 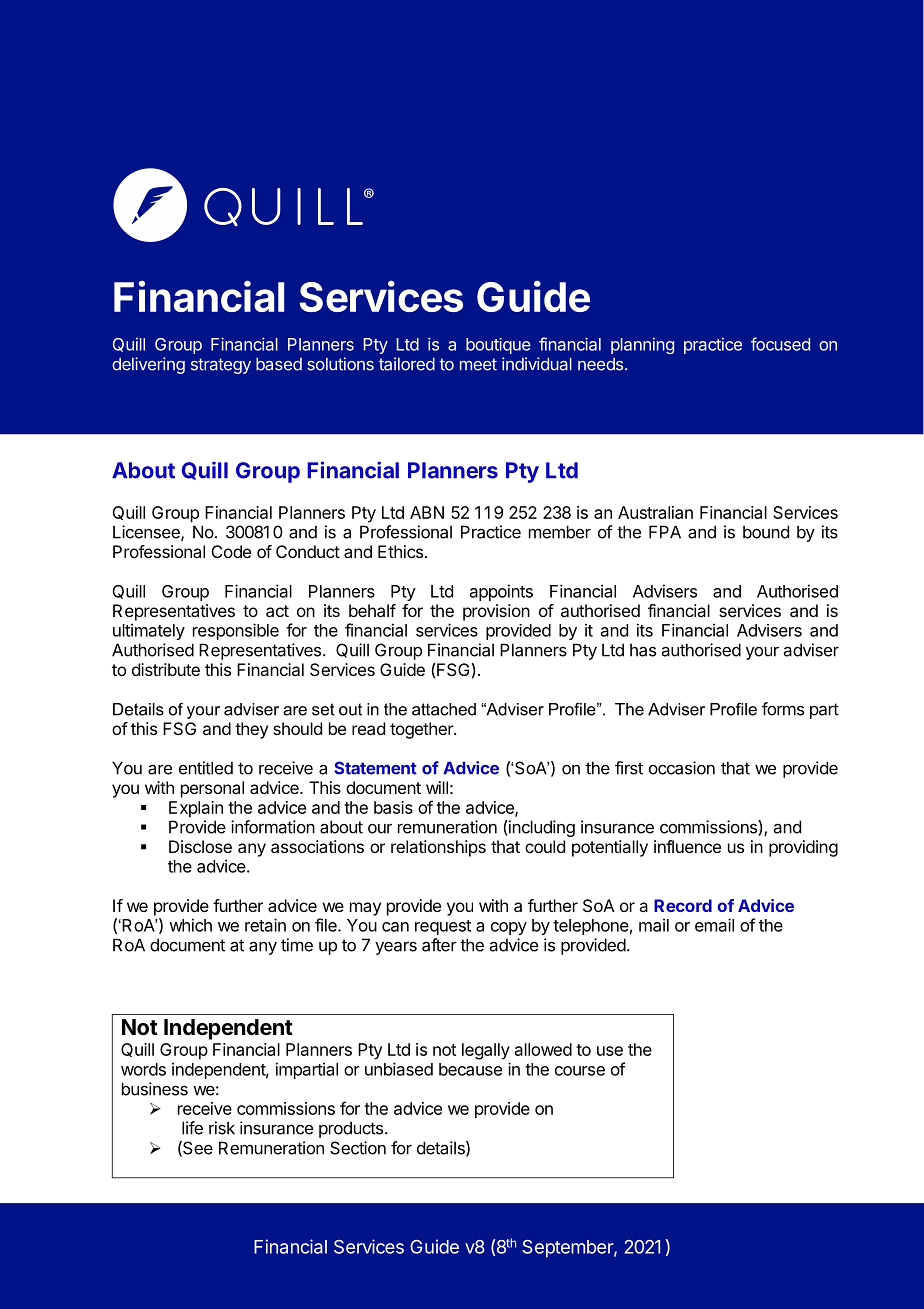 I want to click on strategy, so click(x=221, y=366).
